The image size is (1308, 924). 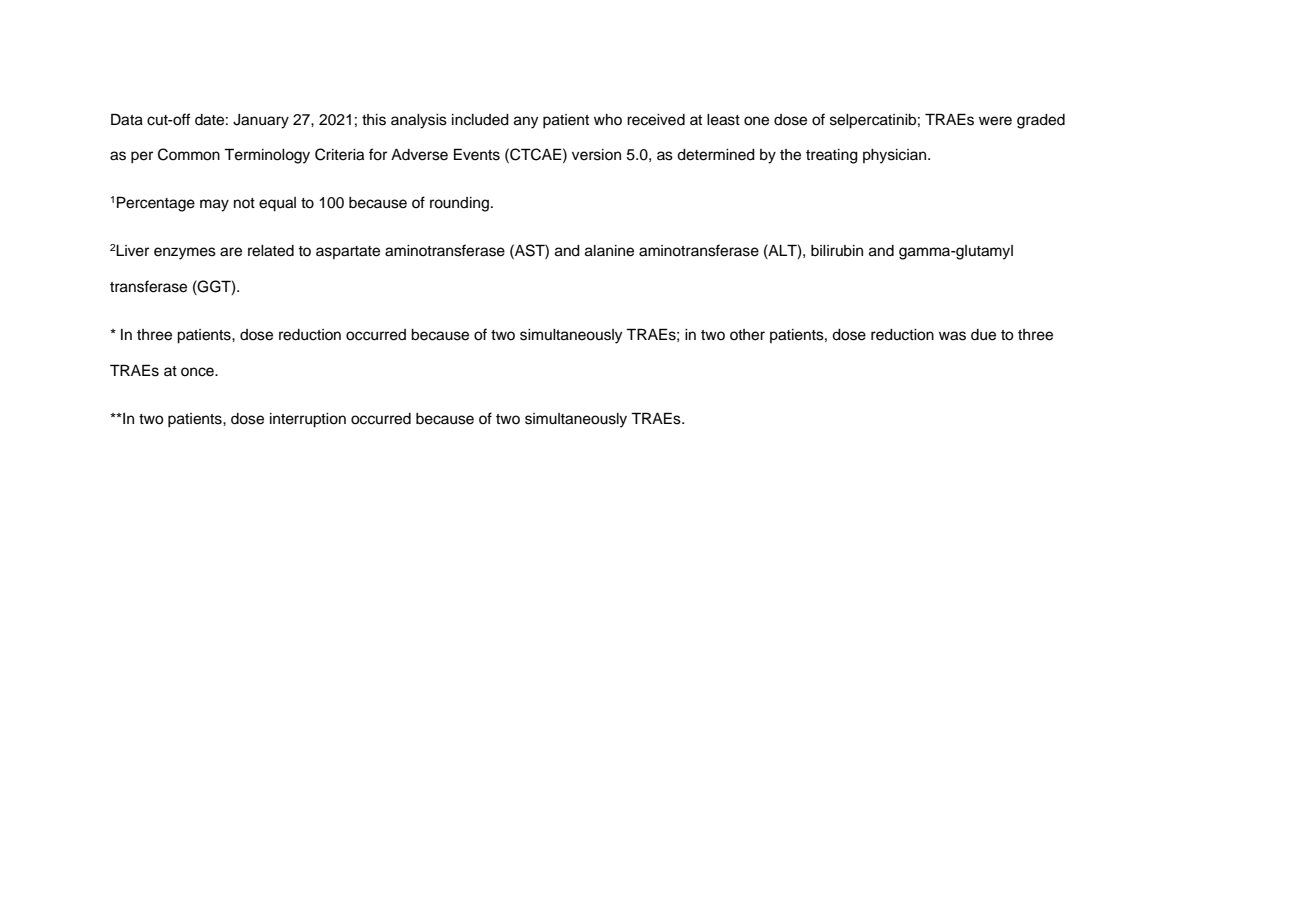 I want to click on physician, so click(x=896, y=156).
